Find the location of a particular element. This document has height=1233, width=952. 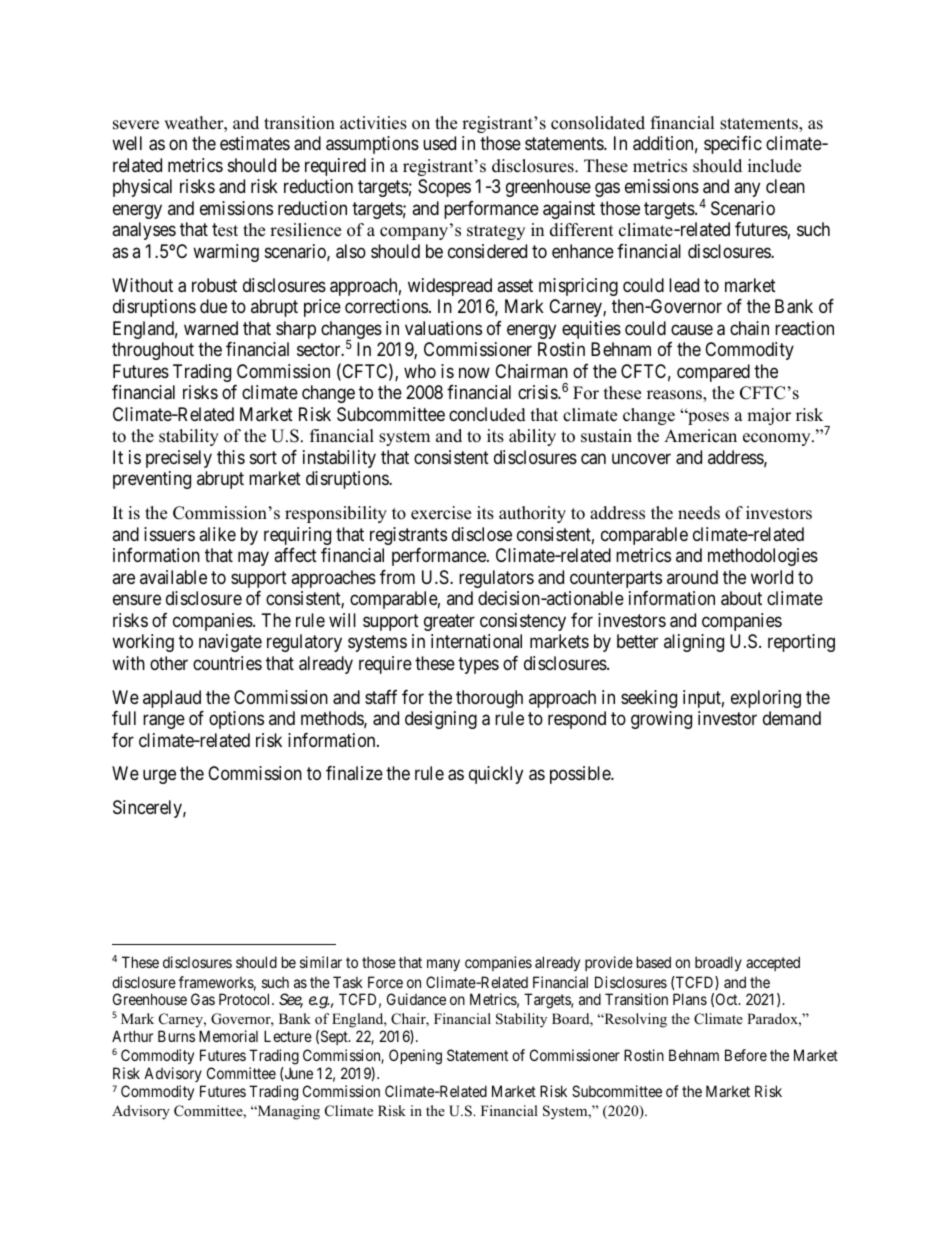

now is located at coordinates (474, 372).
